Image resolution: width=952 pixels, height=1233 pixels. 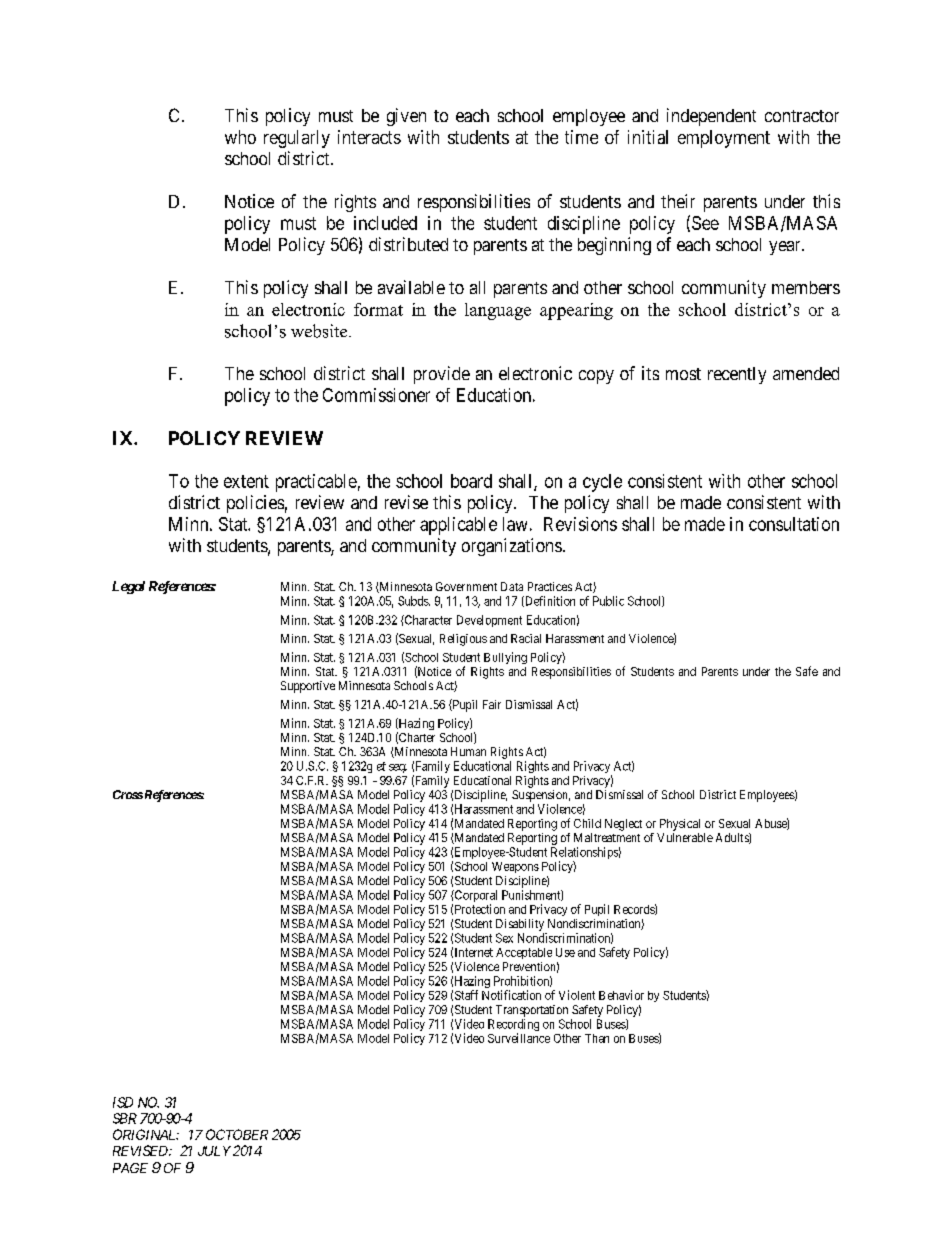 I want to click on JULY, so click(x=214, y=1151).
